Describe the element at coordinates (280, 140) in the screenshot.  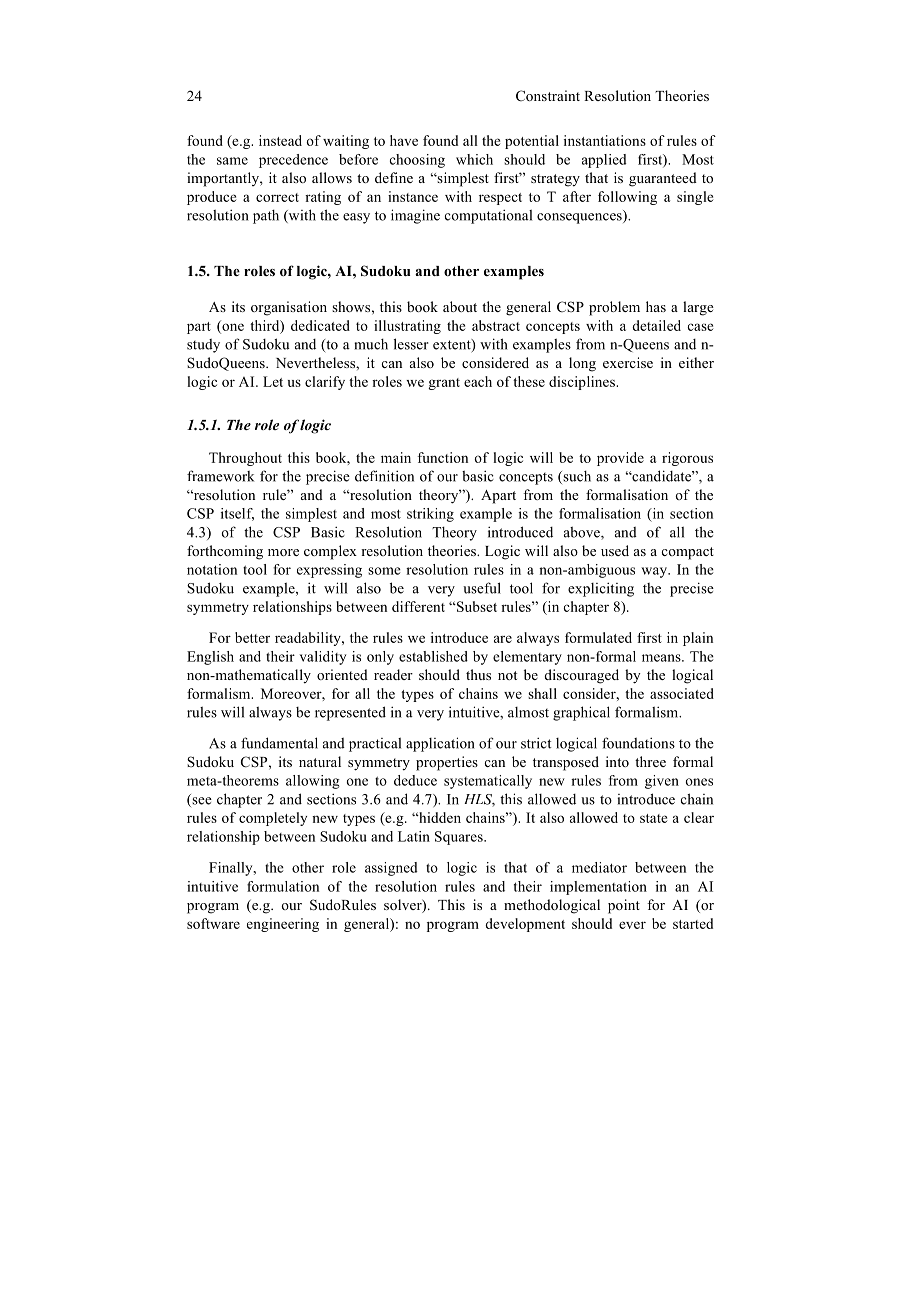
I see `instead` at that location.
